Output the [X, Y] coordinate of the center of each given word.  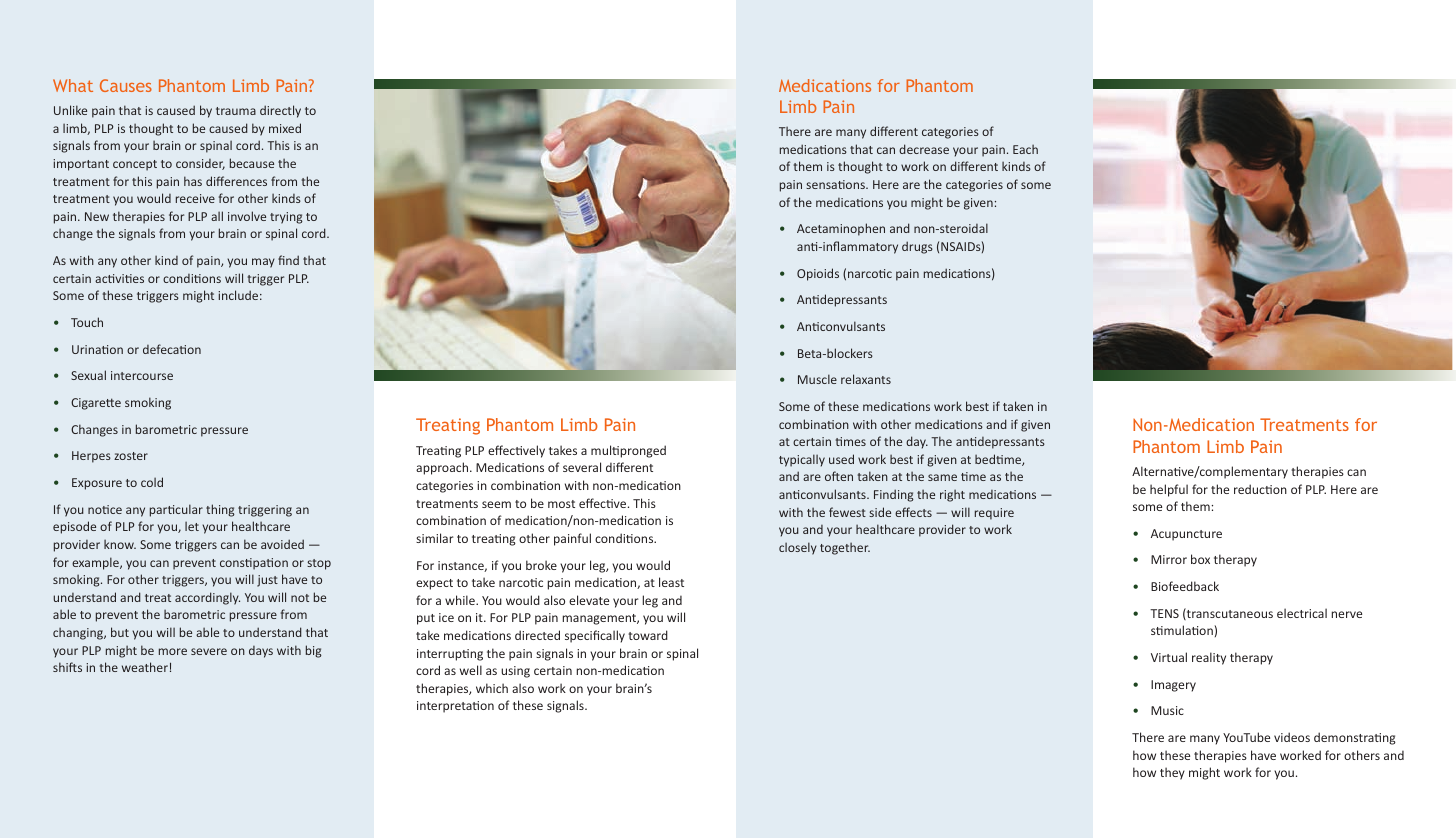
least [671, 582]
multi [605, 450]
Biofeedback [1185, 586]
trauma [236, 111]
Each [1025, 149]
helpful [1169, 490]
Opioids [818, 274]
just [267, 581]
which [492, 688]
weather [145, 667]
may [263, 263]
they [1172, 773]
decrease [924, 149]
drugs [917, 247]
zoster [131, 456]
